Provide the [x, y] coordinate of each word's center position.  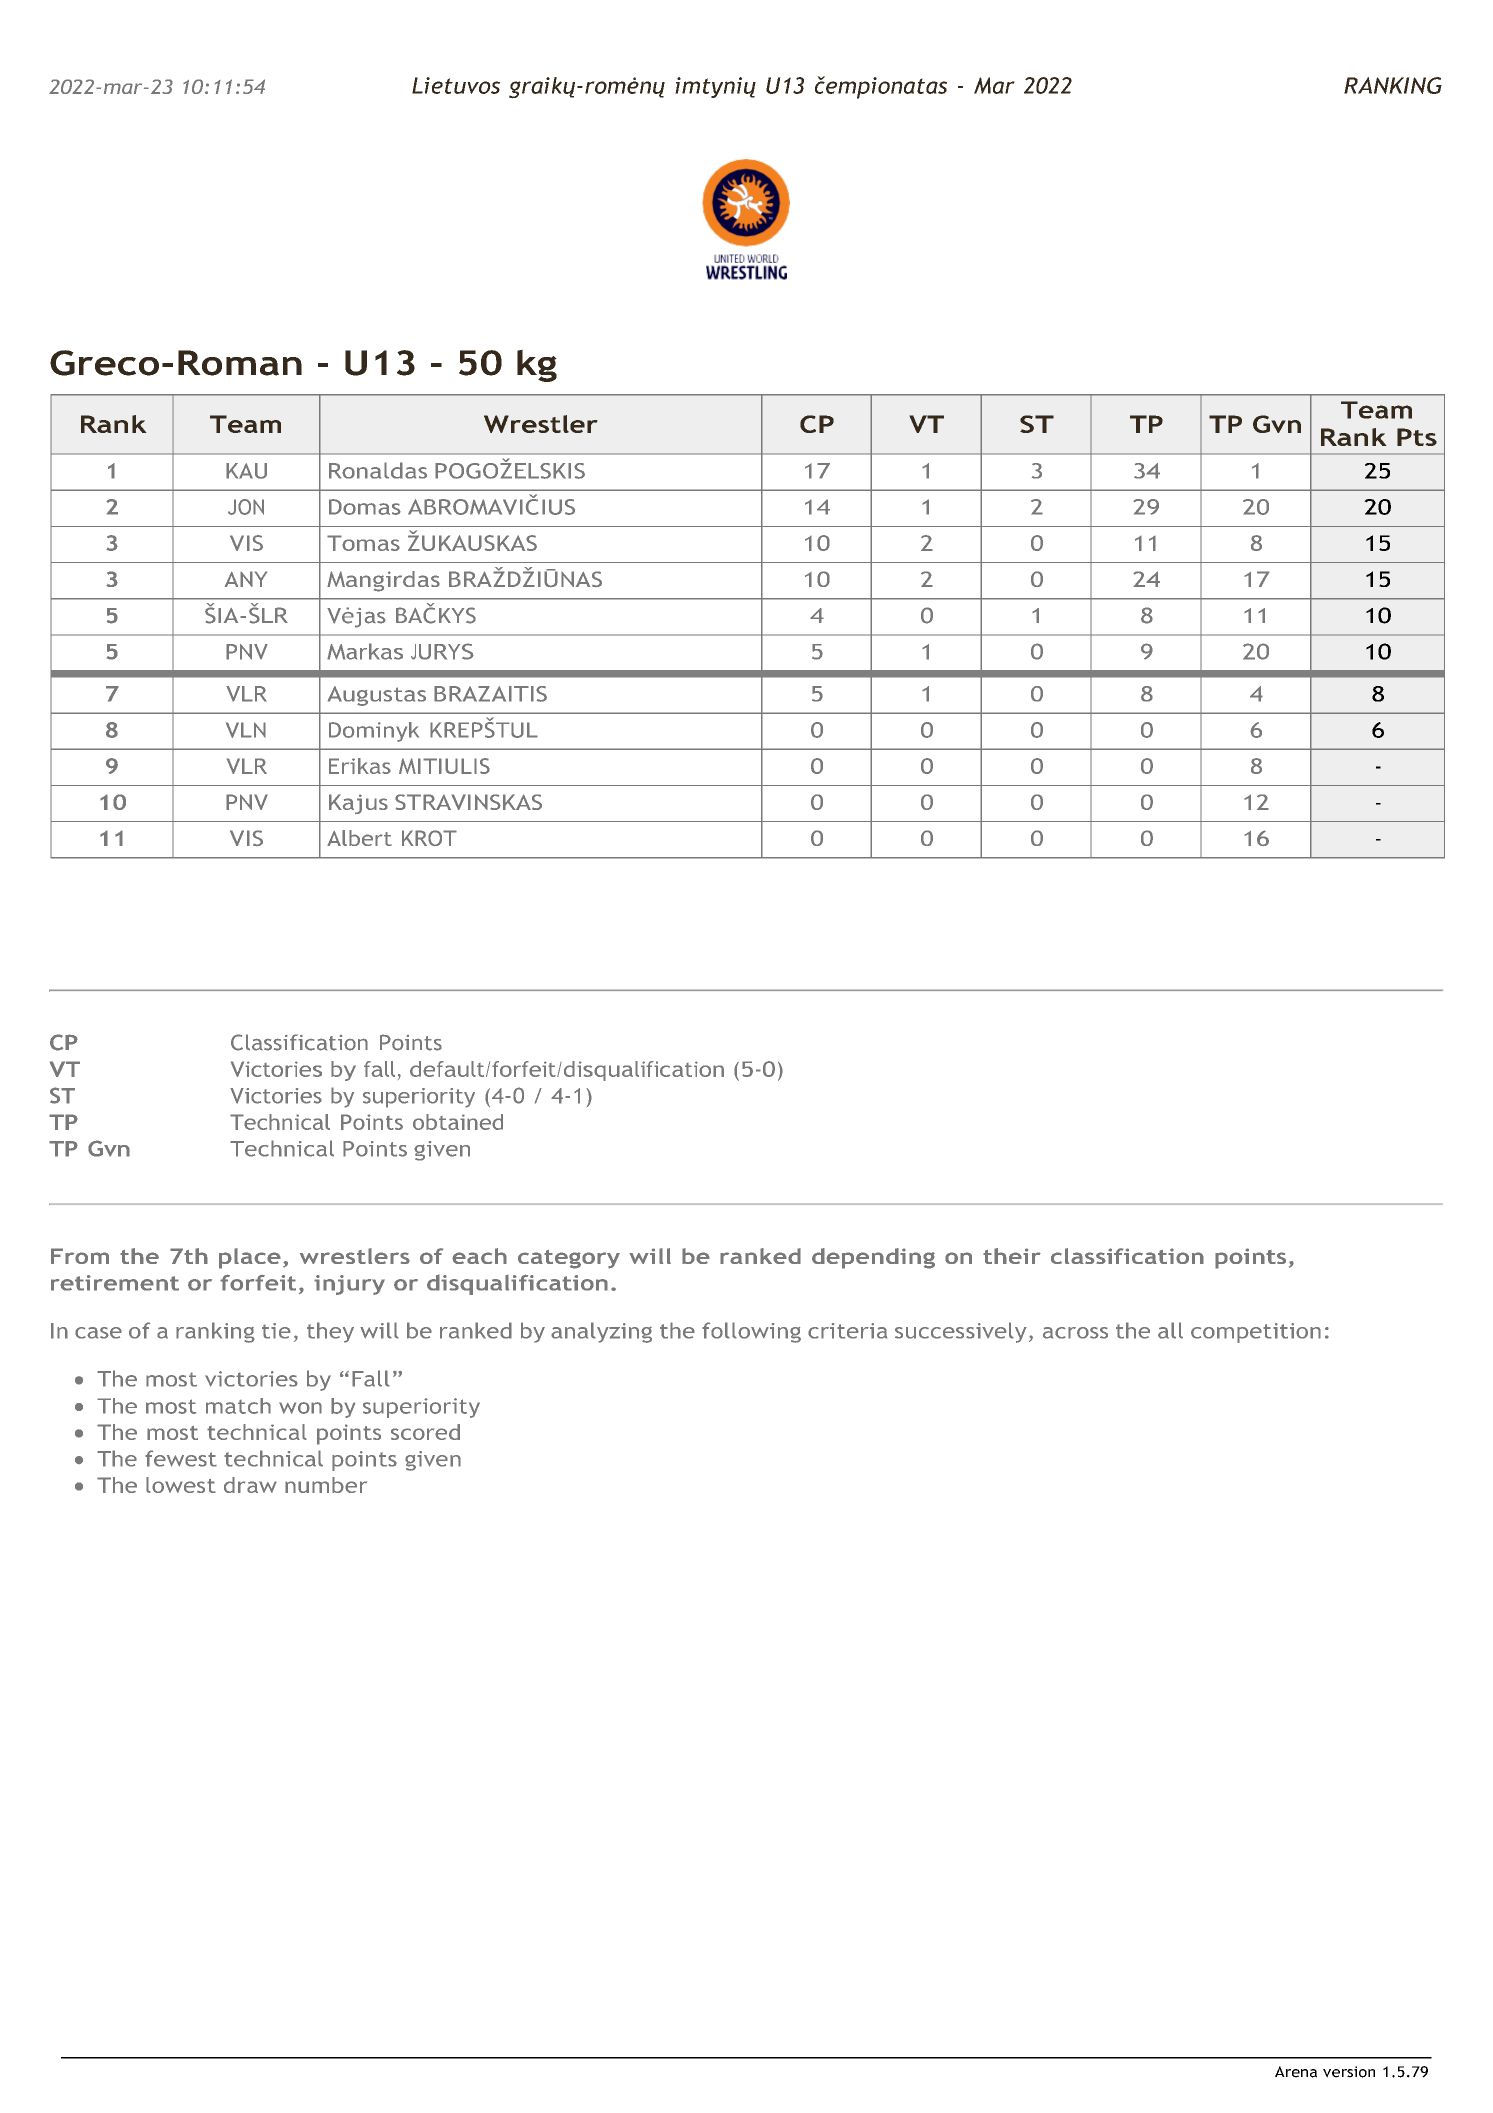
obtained [458, 1122]
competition [1256, 1333]
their [1012, 1256]
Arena [1296, 2072]
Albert [359, 838]
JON [246, 507]
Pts [1417, 437]
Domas [365, 507]
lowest [181, 1485]
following [751, 1332]
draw [250, 1485]
